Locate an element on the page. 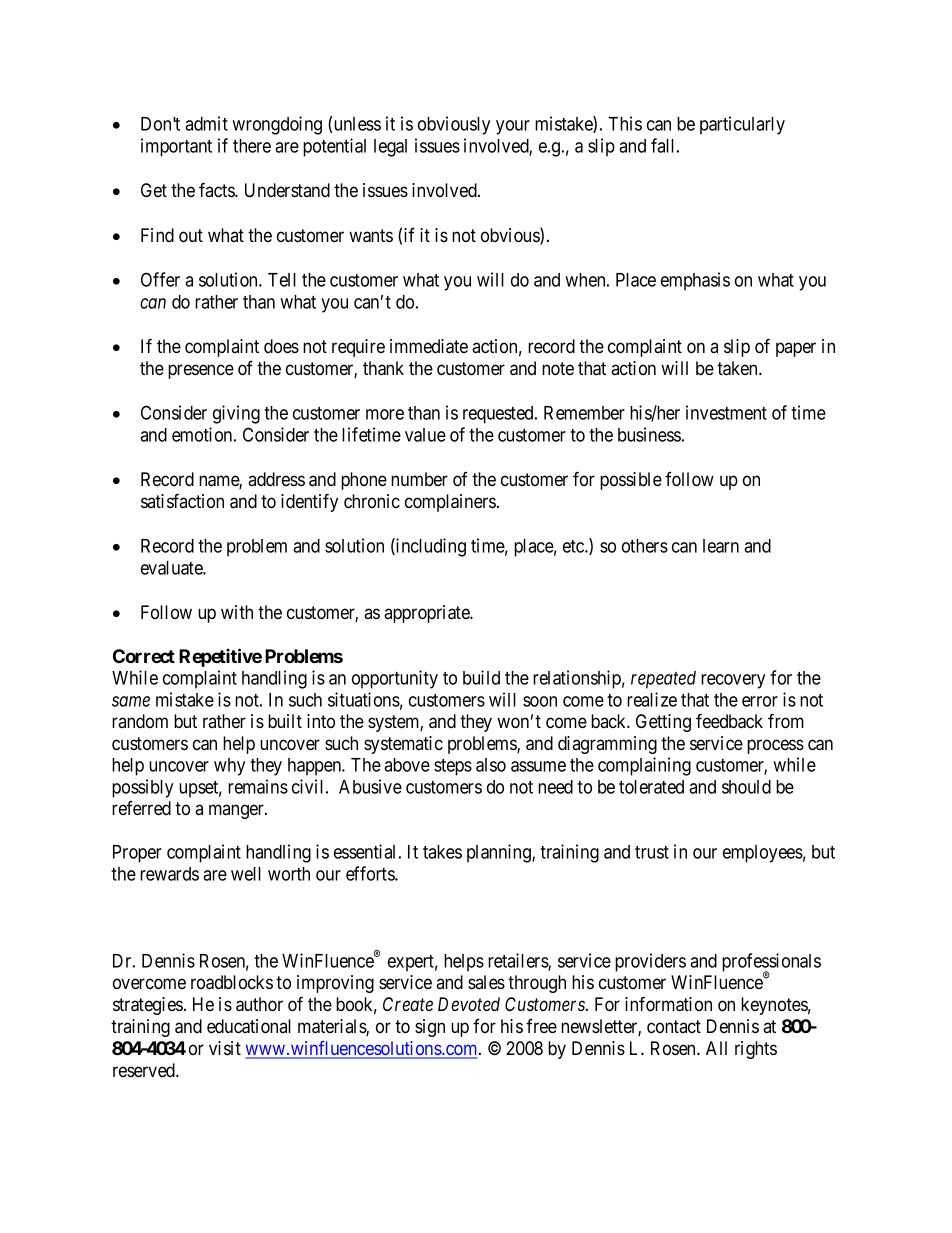 This image has width=952, height=1233. important is located at coordinates (176, 147).
